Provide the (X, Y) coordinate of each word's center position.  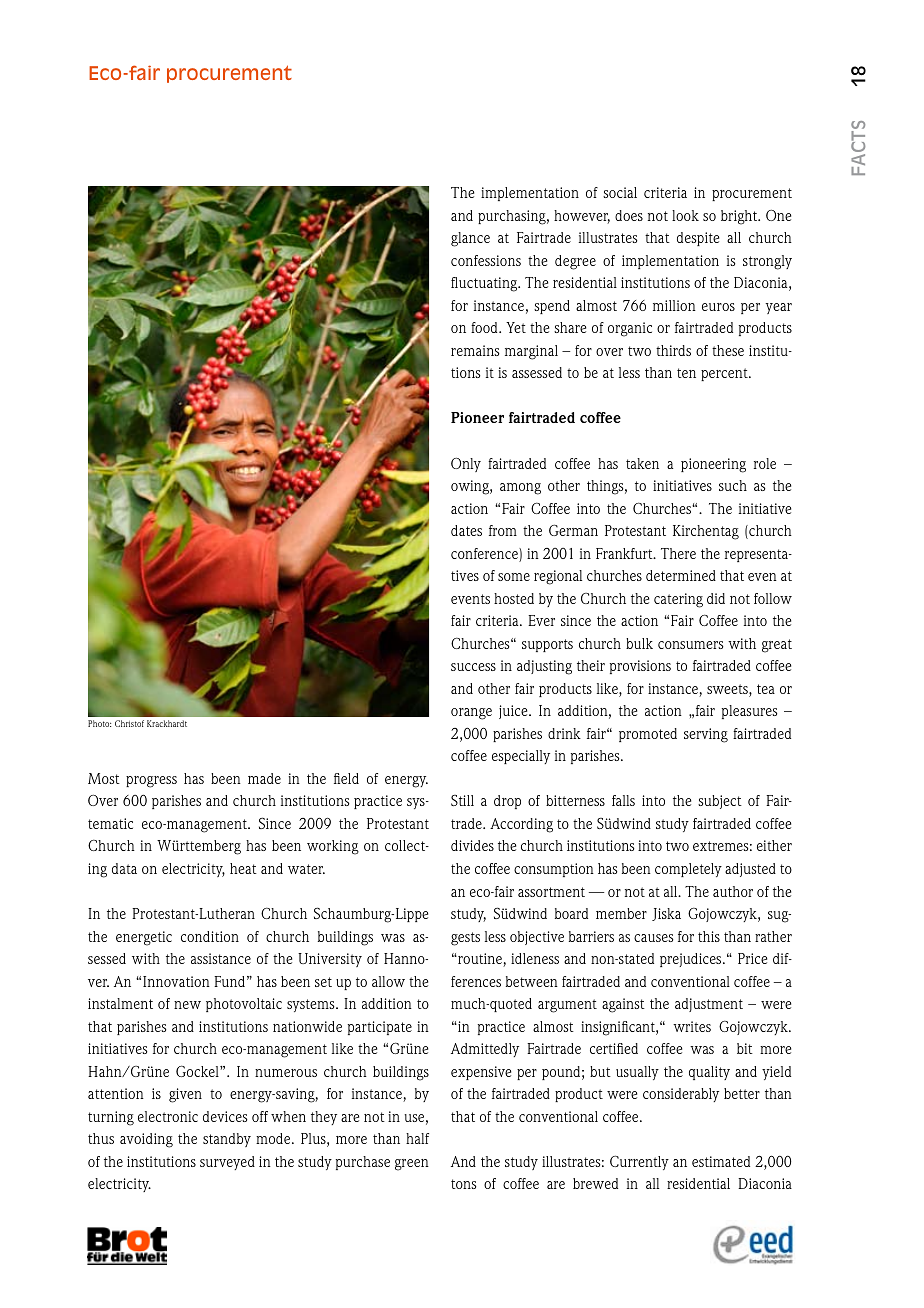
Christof (129, 723)
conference (485, 555)
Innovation (176, 981)
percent (725, 374)
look (685, 215)
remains (475, 350)
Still (462, 800)
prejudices (692, 960)
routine (480, 960)
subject (720, 802)
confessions (486, 260)
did (716, 598)
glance (470, 239)
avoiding (146, 1140)
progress (151, 782)
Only (466, 465)
